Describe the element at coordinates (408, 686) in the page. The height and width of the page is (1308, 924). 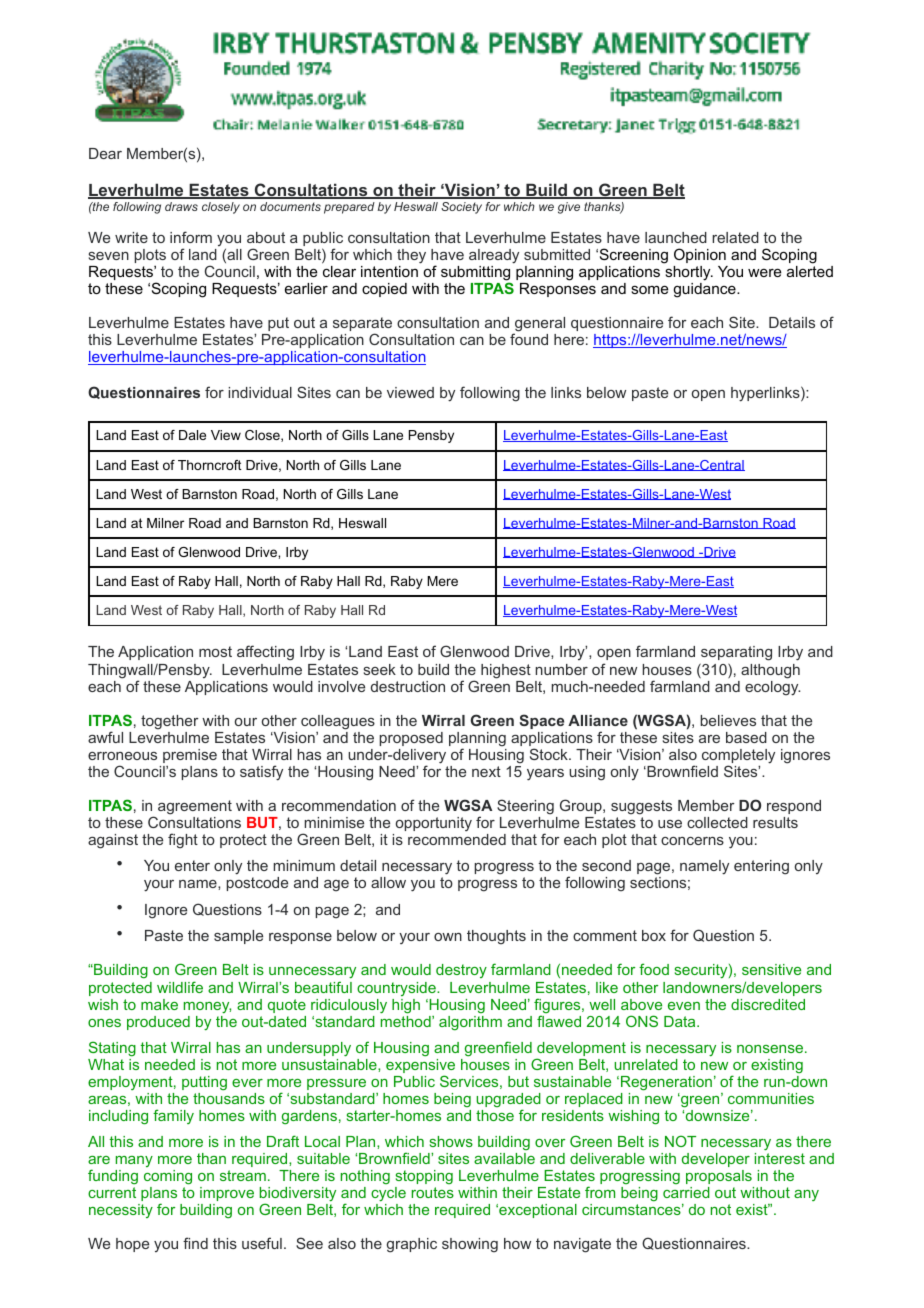
I see `destruction` at that location.
